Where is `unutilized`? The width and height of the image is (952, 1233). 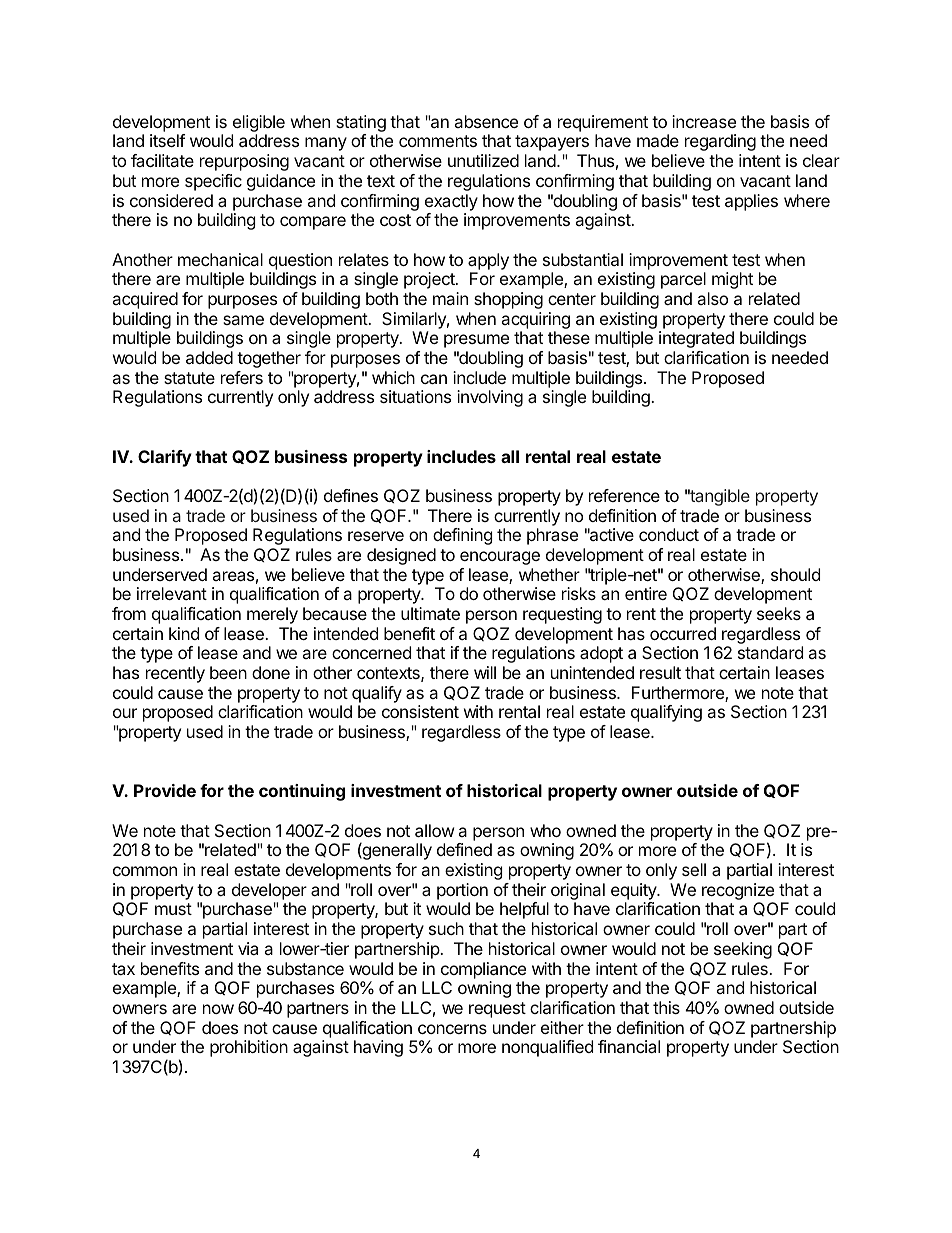
unutilized is located at coordinates (483, 160).
